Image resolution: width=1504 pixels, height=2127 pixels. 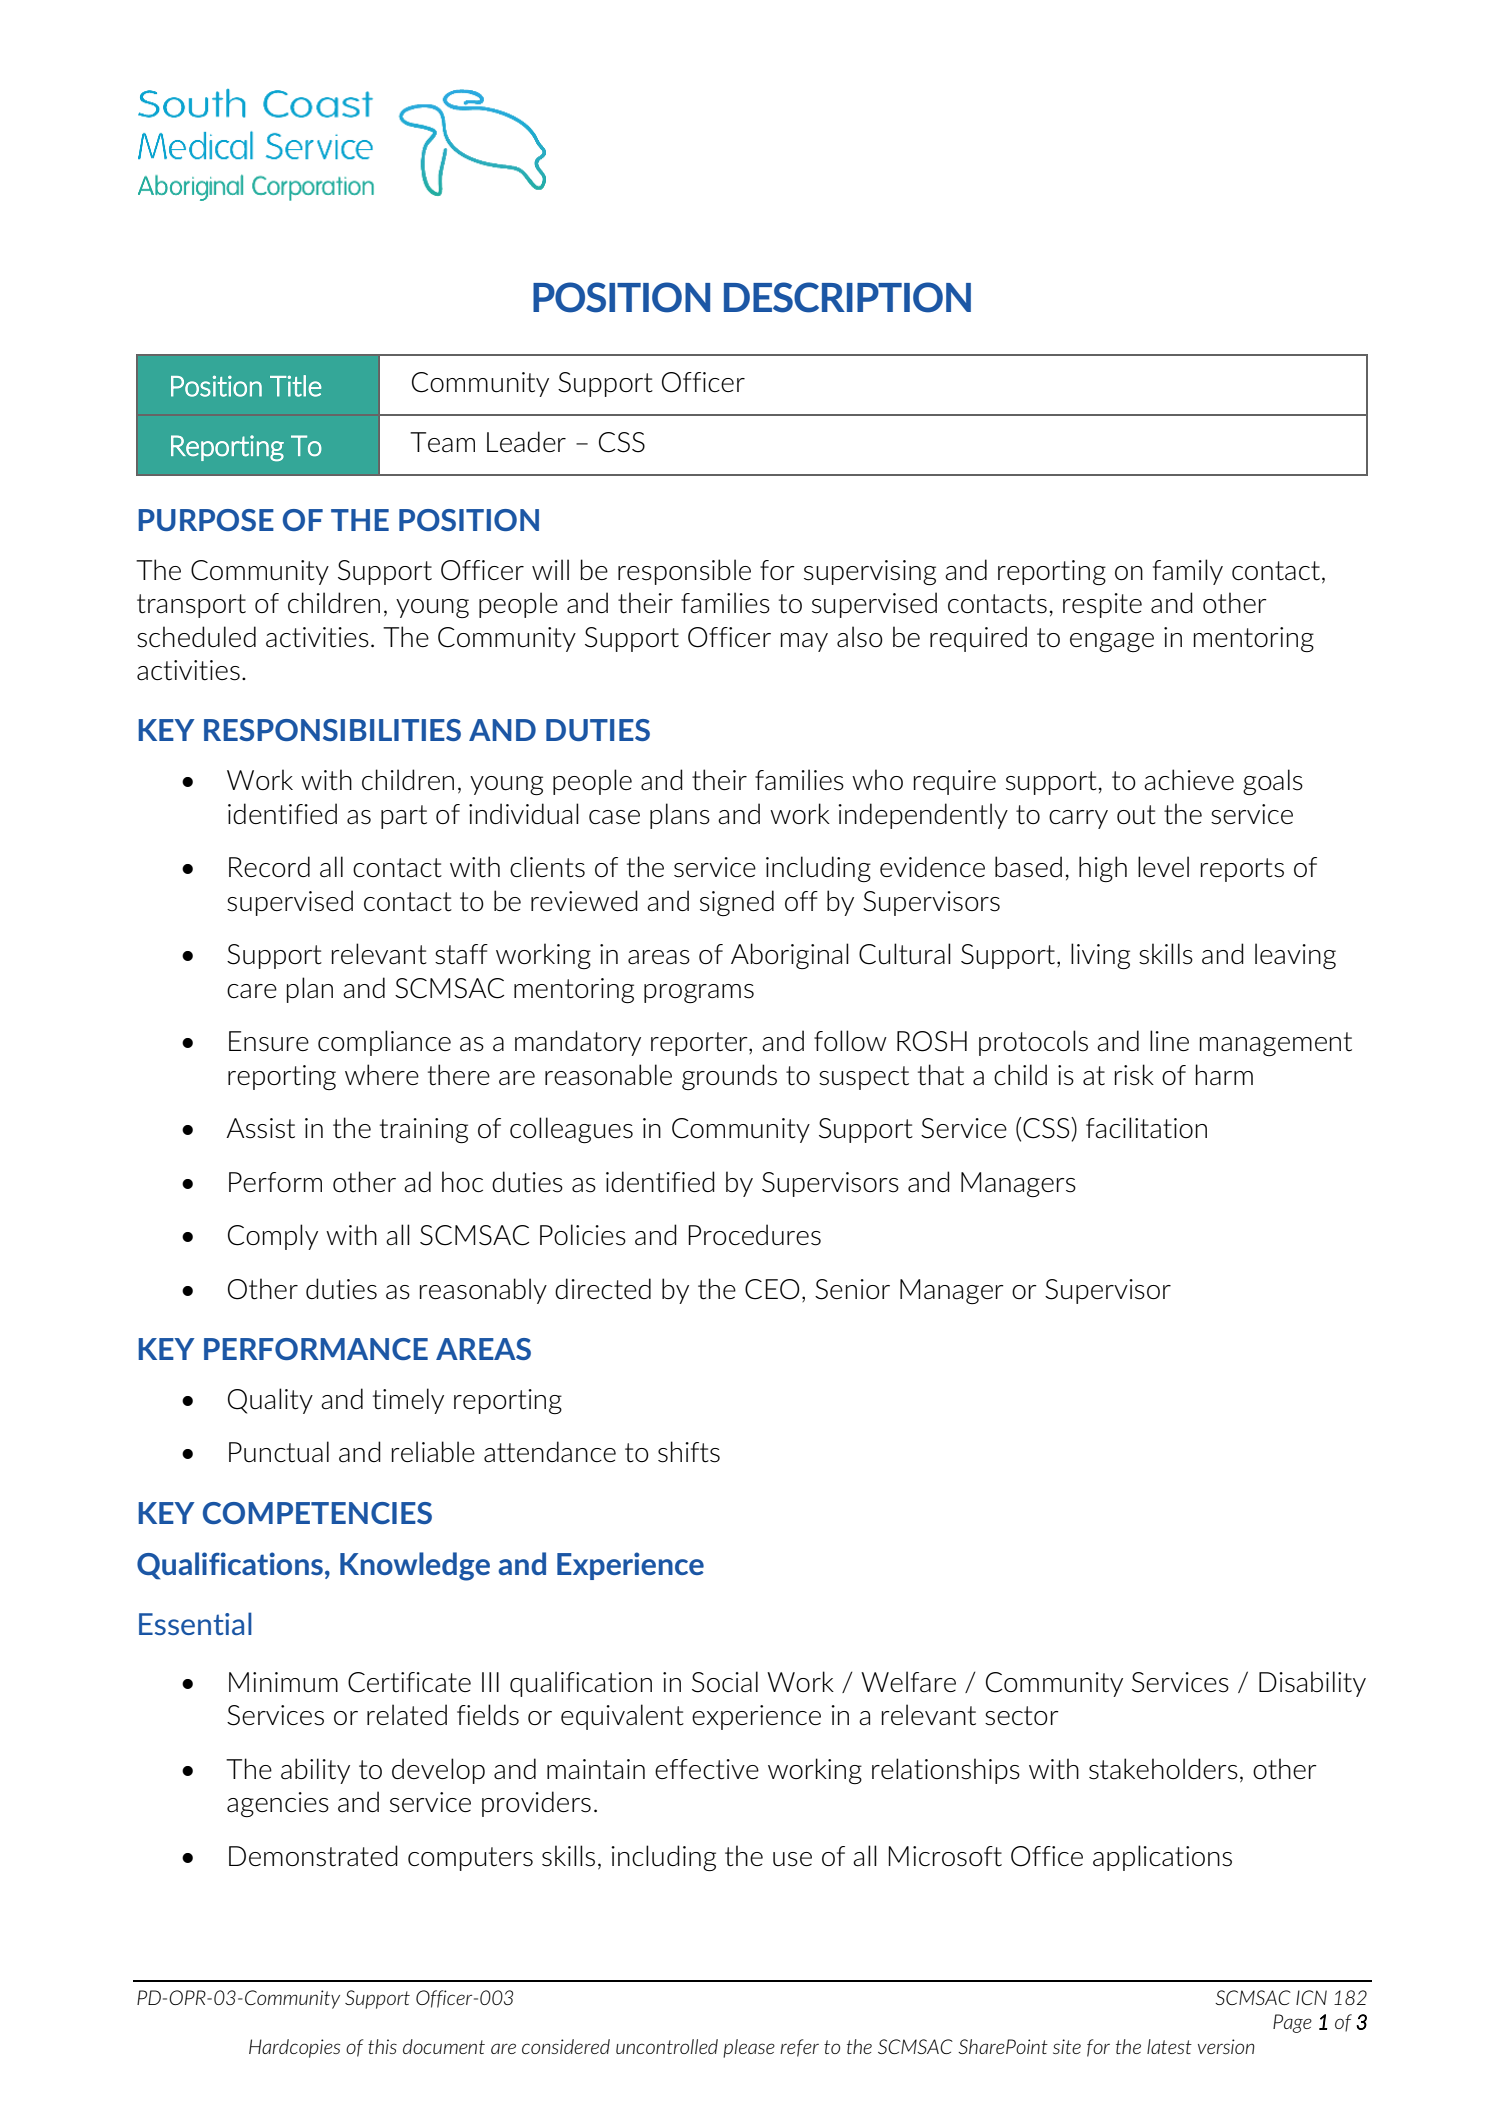 What do you see at coordinates (260, 1128) in the screenshot?
I see `Assist` at bounding box center [260, 1128].
